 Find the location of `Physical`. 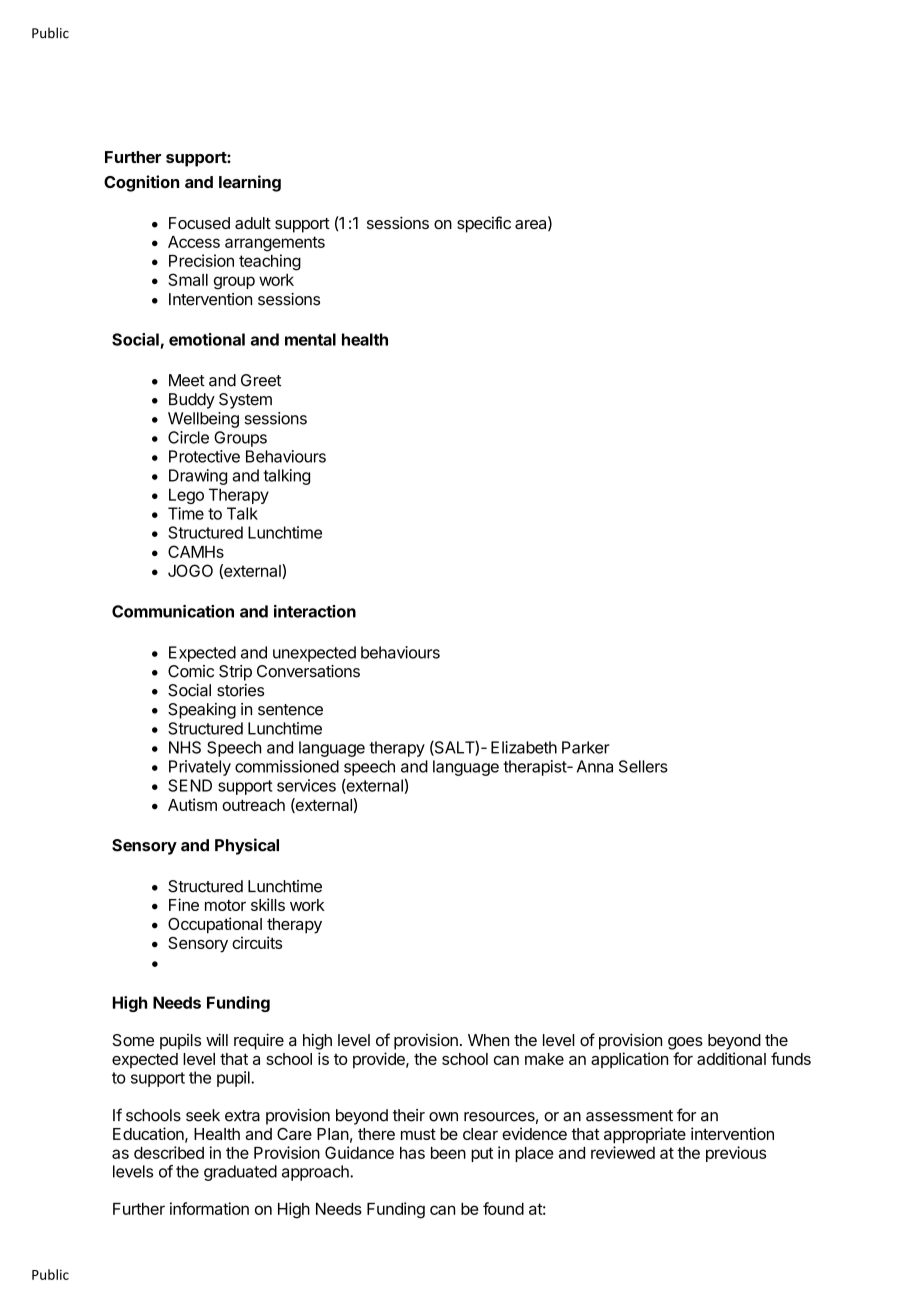

Physical is located at coordinates (247, 846).
